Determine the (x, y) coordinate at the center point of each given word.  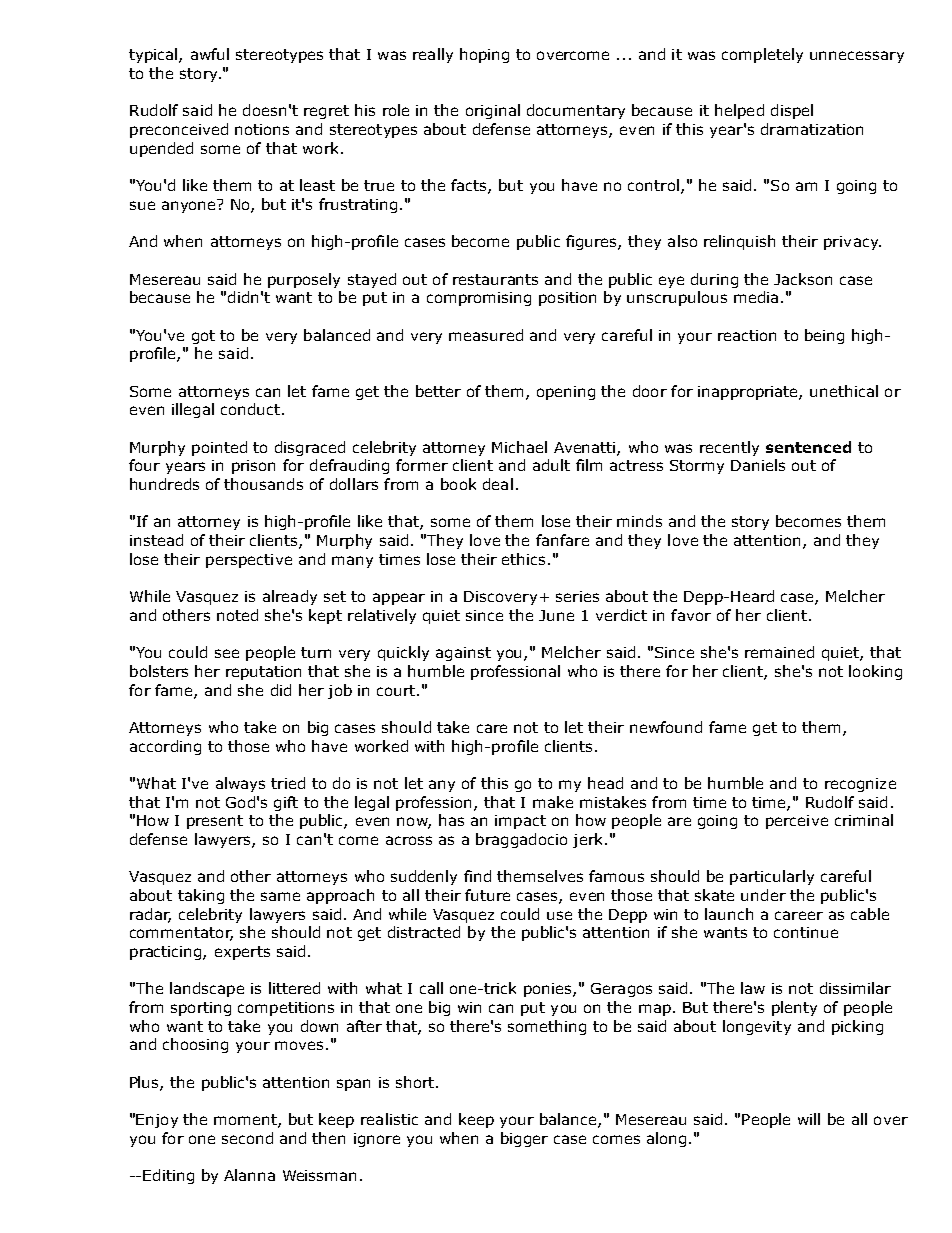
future (487, 895)
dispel (792, 111)
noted (237, 615)
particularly (772, 877)
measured (486, 335)
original (493, 111)
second (247, 1138)
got (203, 337)
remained (779, 652)
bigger (524, 1139)
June (556, 615)
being (824, 336)
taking (201, 896)
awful (210, 54)
